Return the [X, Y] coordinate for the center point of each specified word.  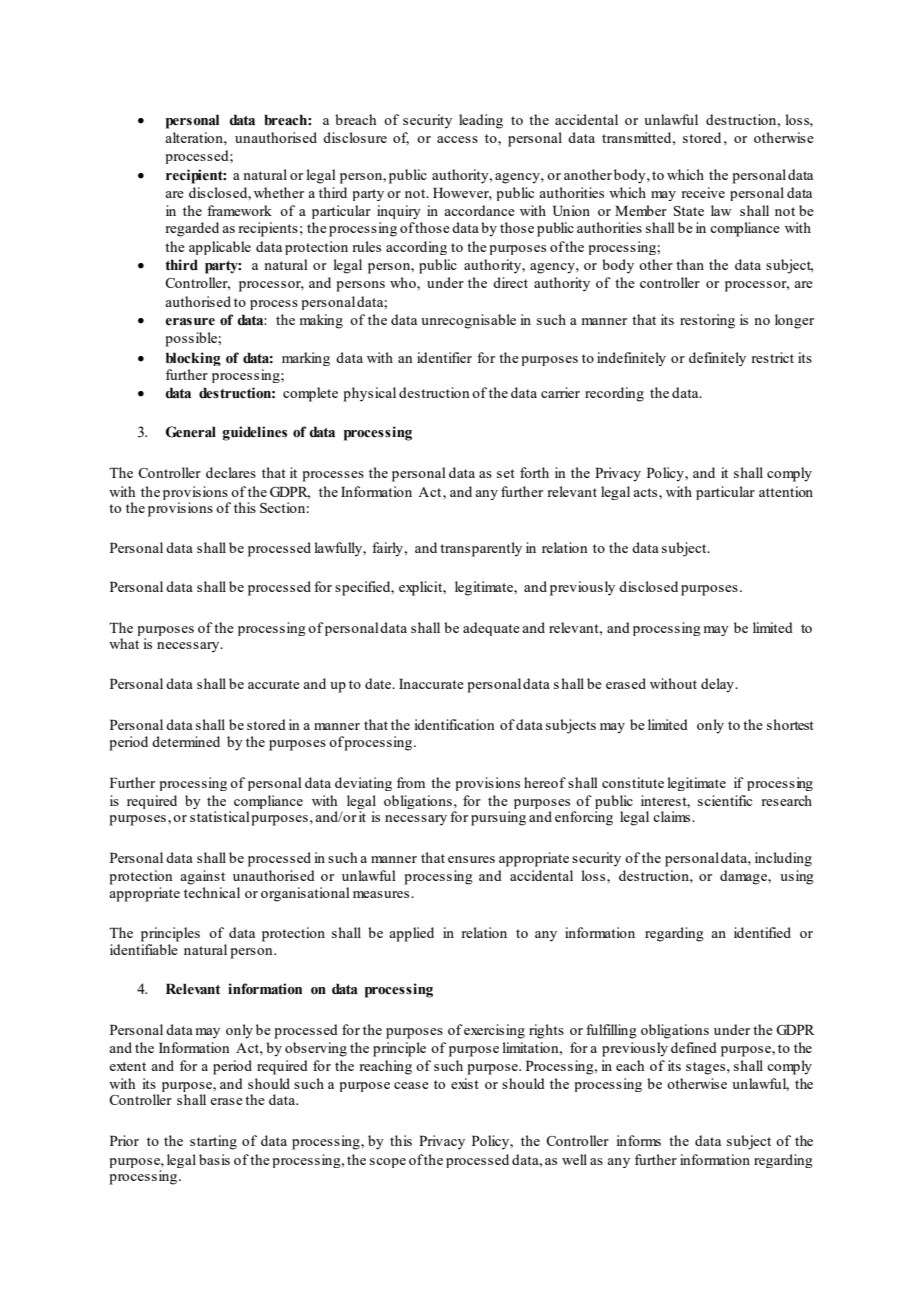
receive [703, 192]
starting [213, 1142]
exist [465, 1083]
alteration [195, 137]
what [124, 643]
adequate [491, 629]
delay [719, 685]
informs [639, 1140]
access [457, 139]
